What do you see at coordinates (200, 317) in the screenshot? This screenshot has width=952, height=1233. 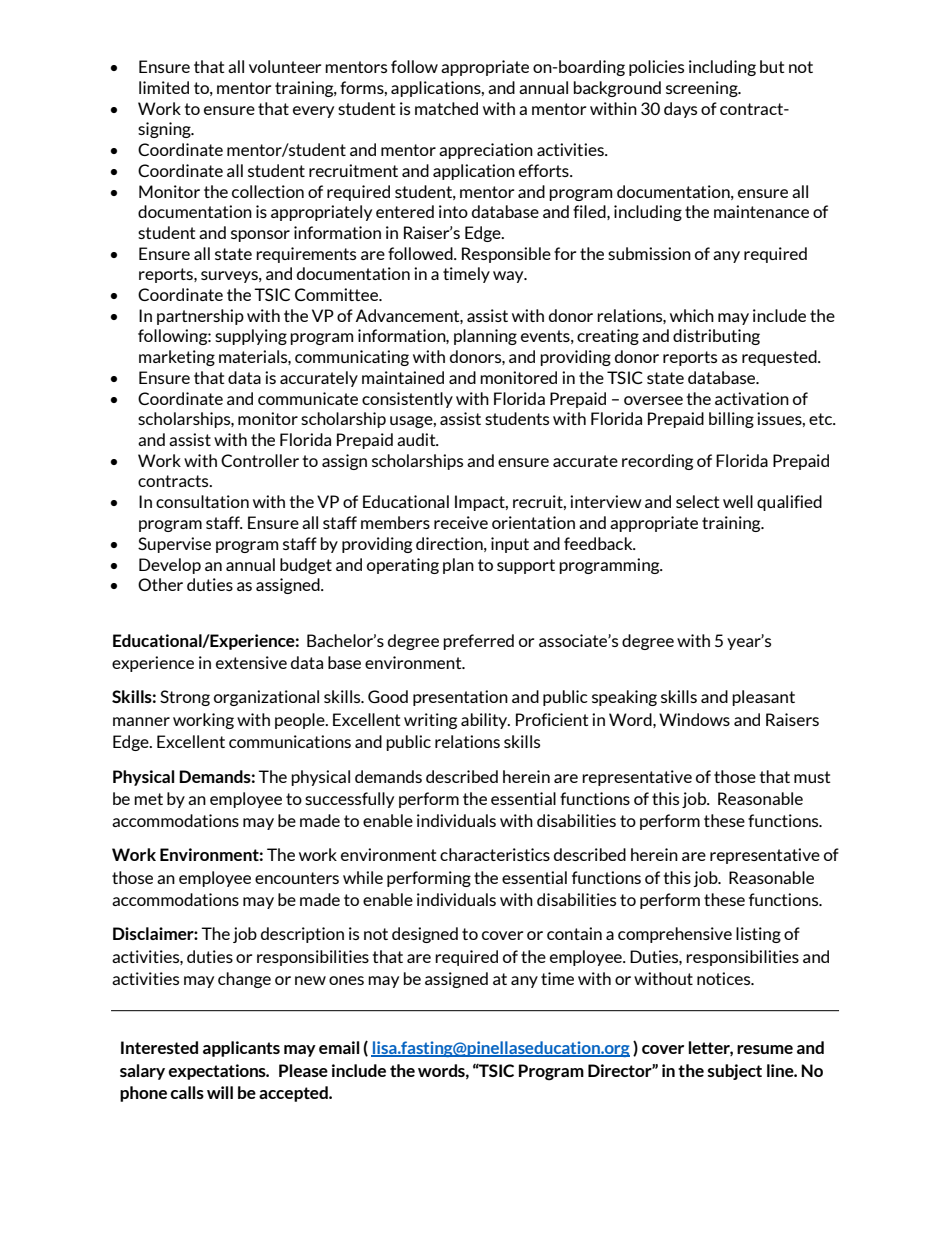 I see `partnership` at bounding box center [200, 317].
